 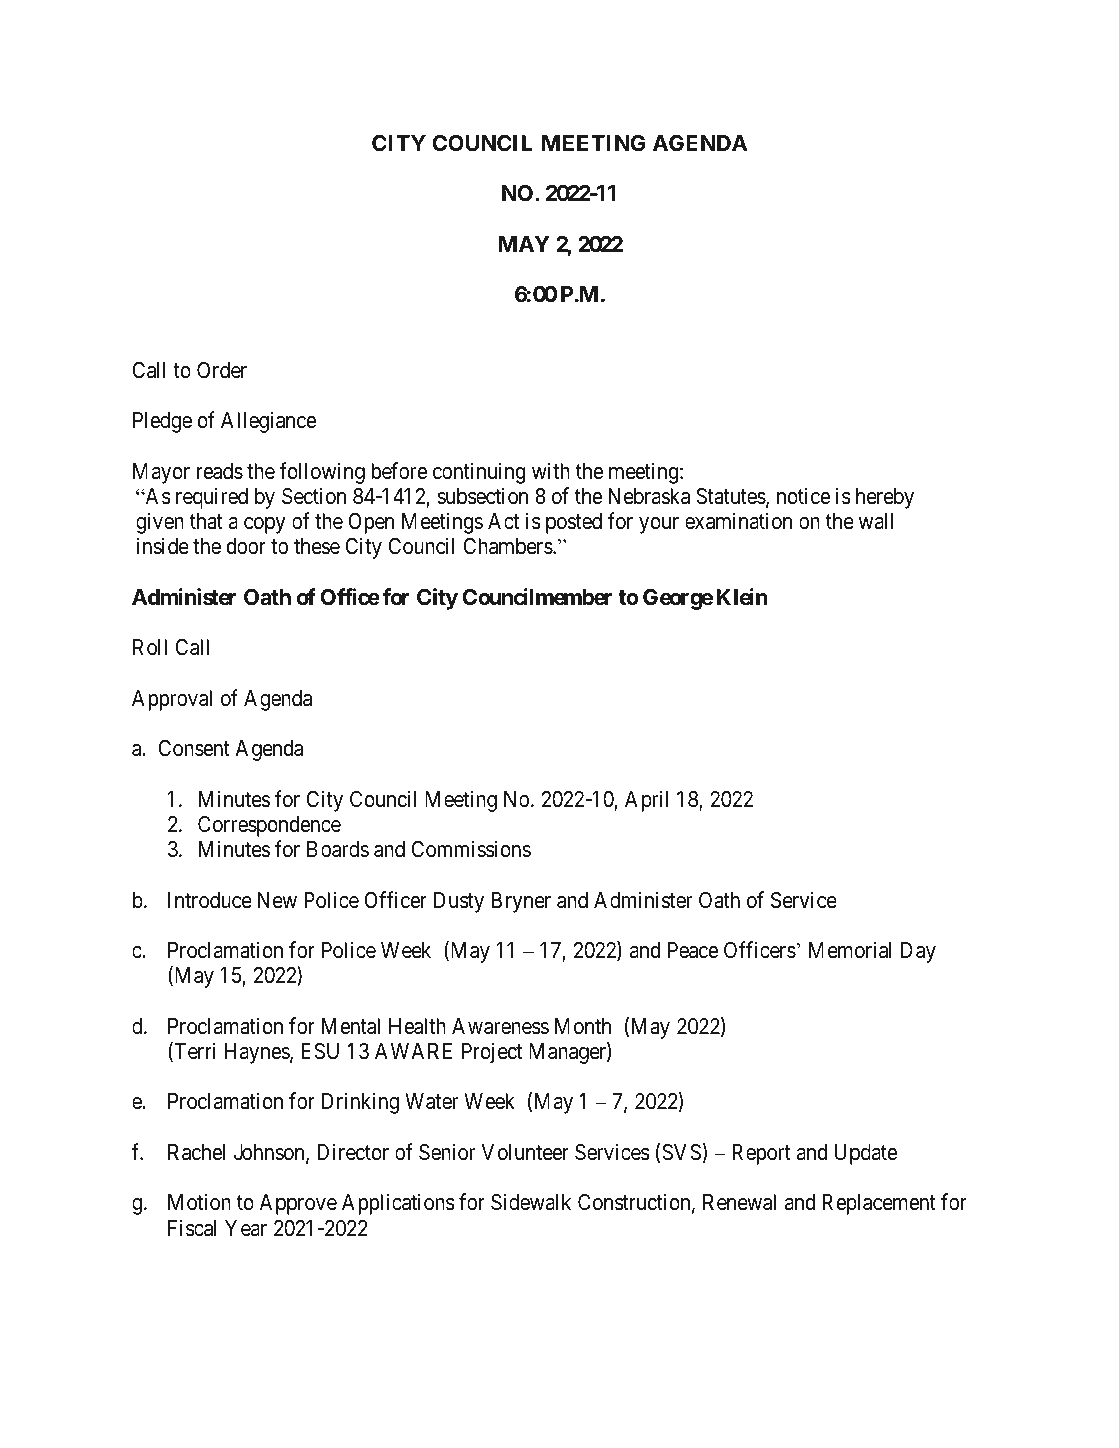 I want to click on Volunteer, so click(x=525, y=1152).
